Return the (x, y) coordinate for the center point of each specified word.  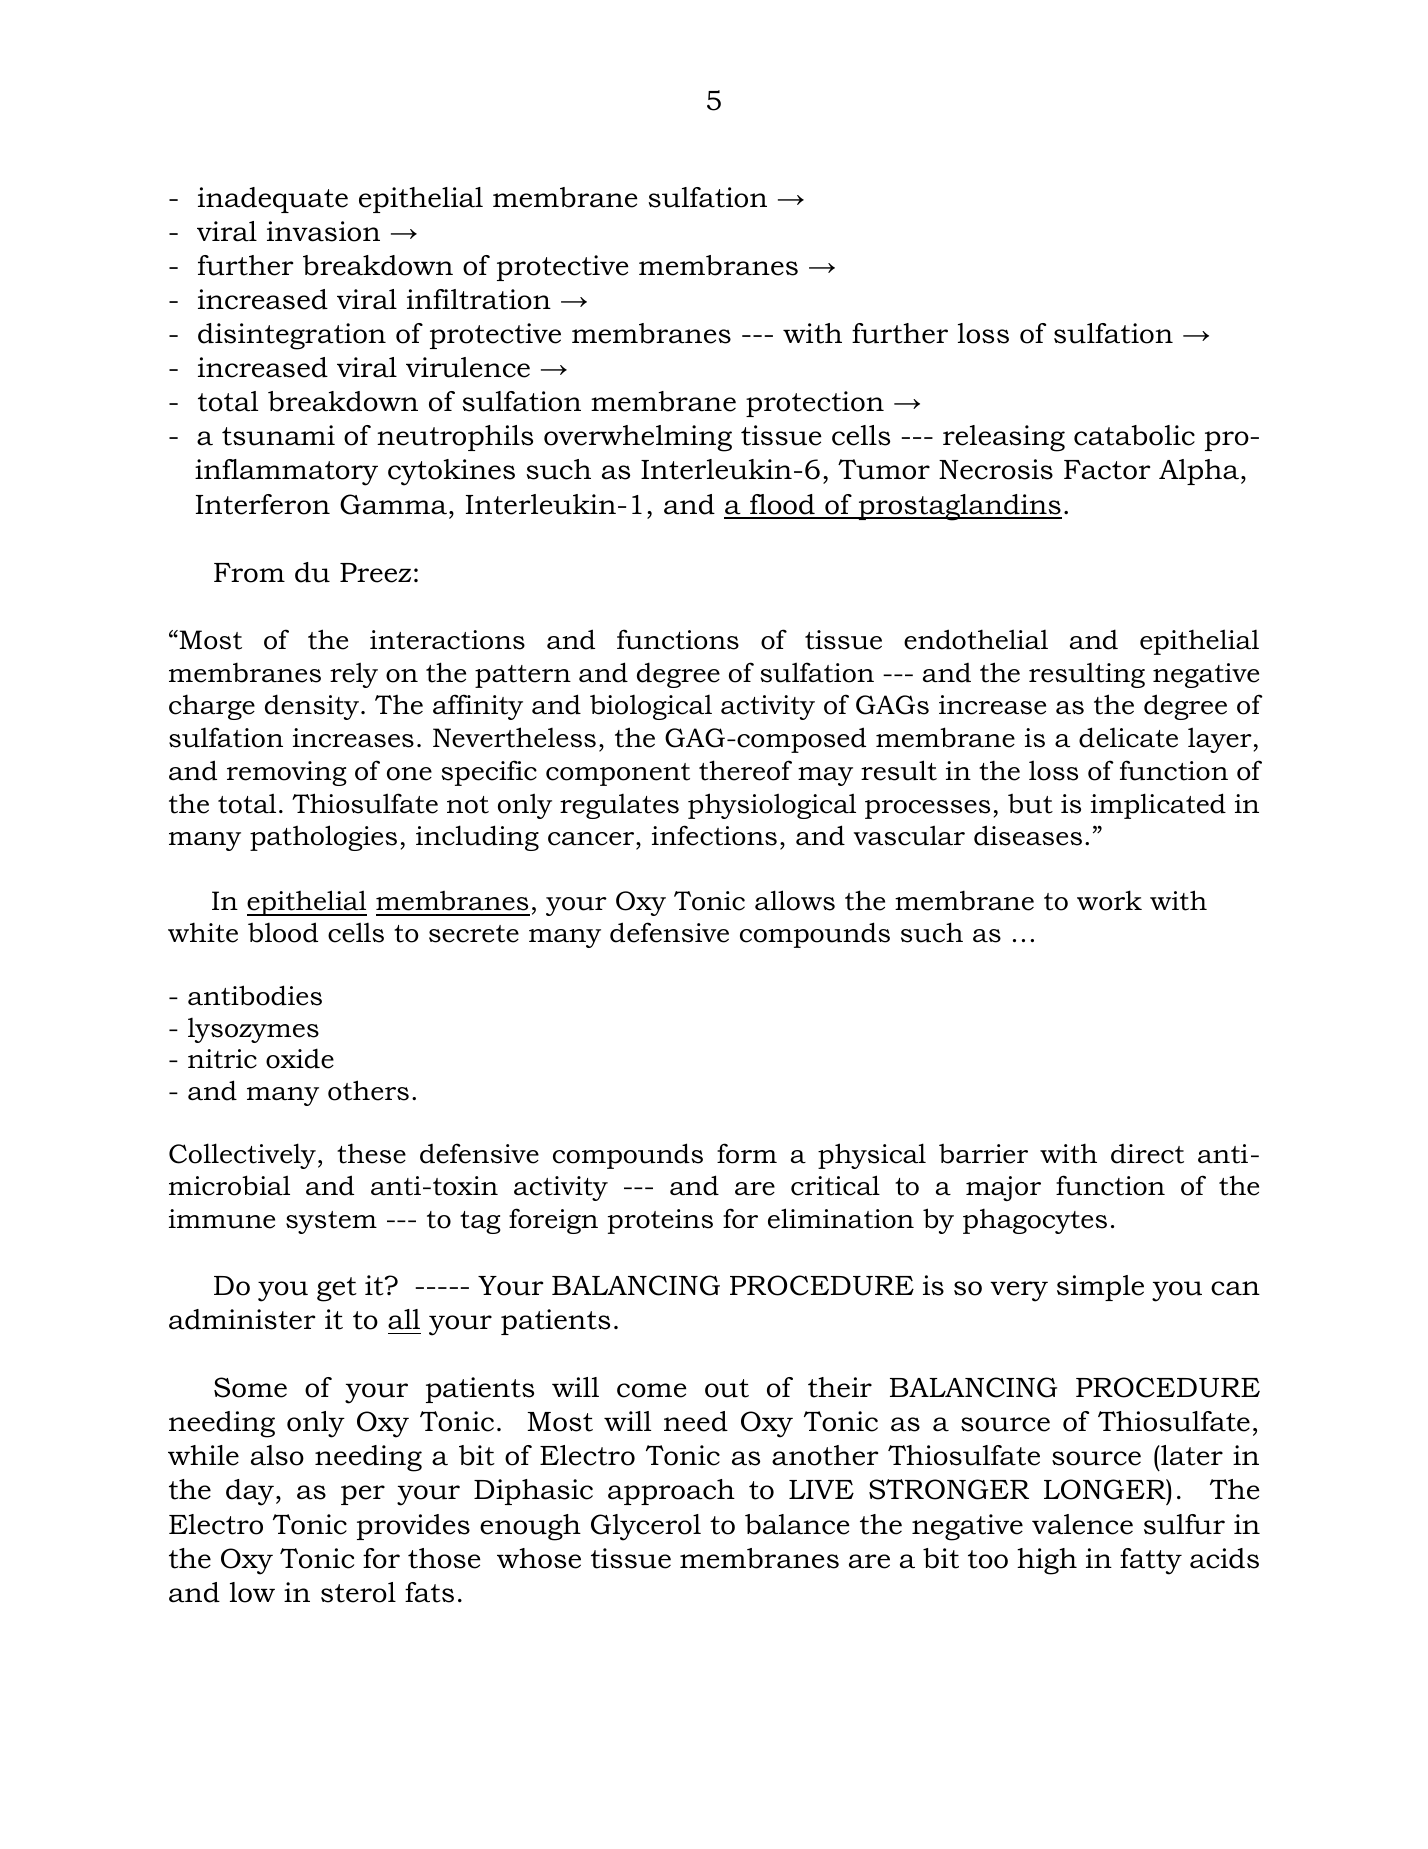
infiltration (479, 299)
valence (1082, 1524)
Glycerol (646, 1527)
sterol (358, 1592)
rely (354, 675)
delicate (1128, 737)
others (368, 1090)
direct (1147, 1154)
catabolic (1134, 435)
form (747, 1153)
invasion (323, 231)
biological (651, 707)
